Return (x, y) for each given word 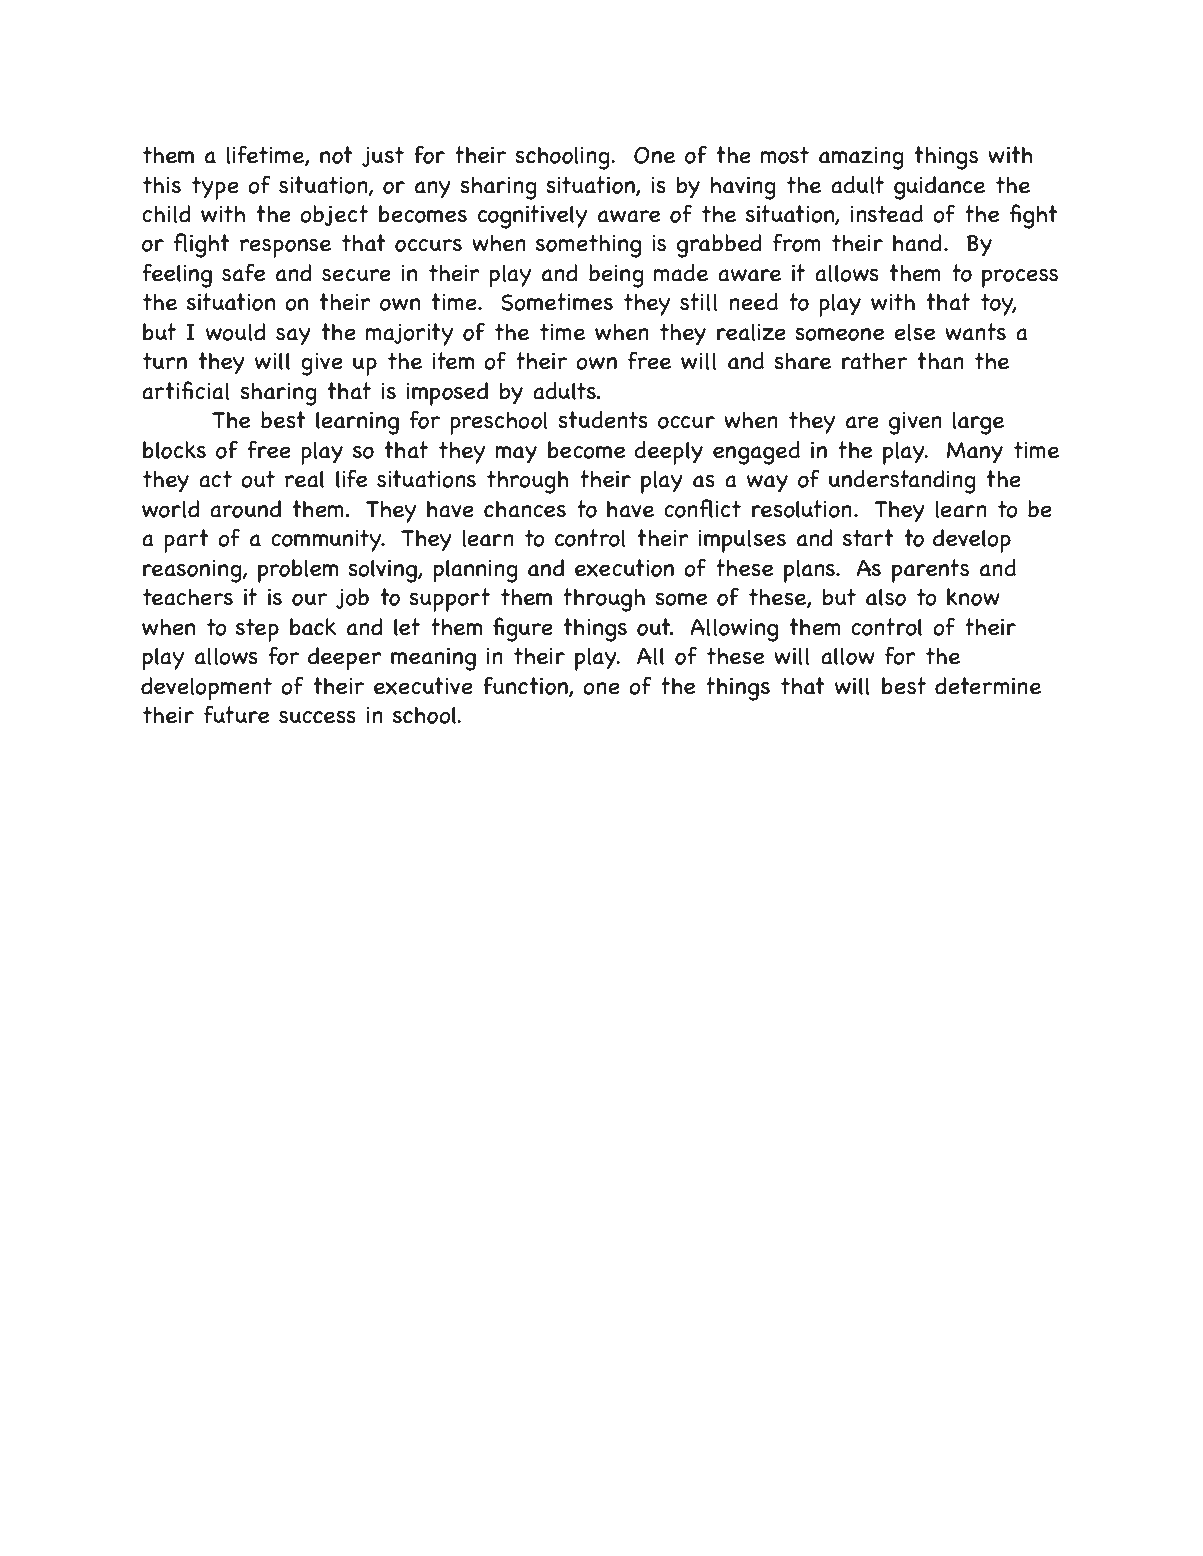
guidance (939, 188)
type (215, 188)
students (603, 420)
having (743, 188)
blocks (174, 450)
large (978, 423)
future (236, 714)
